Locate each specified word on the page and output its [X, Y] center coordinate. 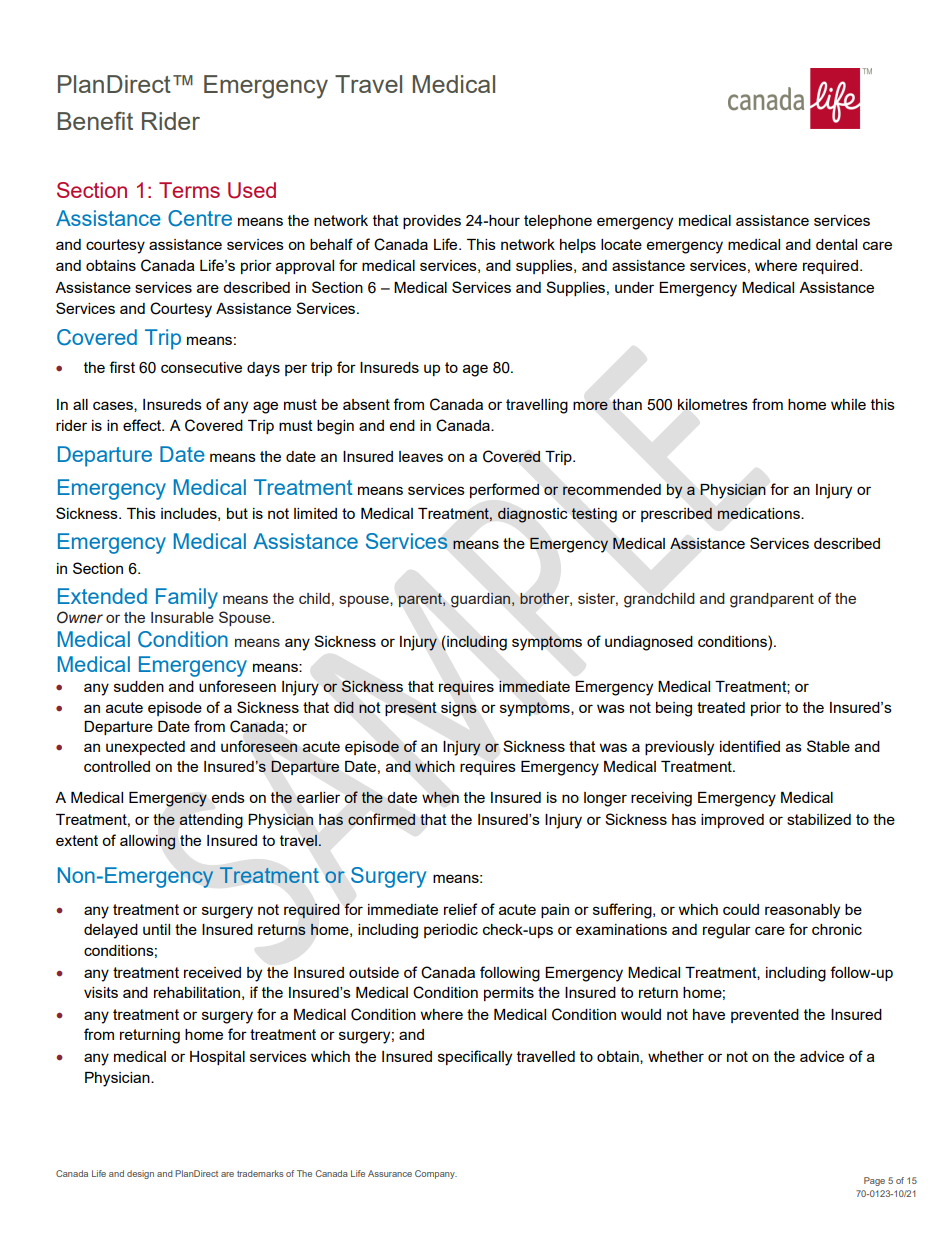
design [140, 1174]
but [237, 513]
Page [874, 1181]
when [440, 797]
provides [432, 222]
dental [836, 244]
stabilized [819, 819]
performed [504, 490]
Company [436, 1174]
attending [211, 821]
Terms [189, 190]
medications [759, 513]
